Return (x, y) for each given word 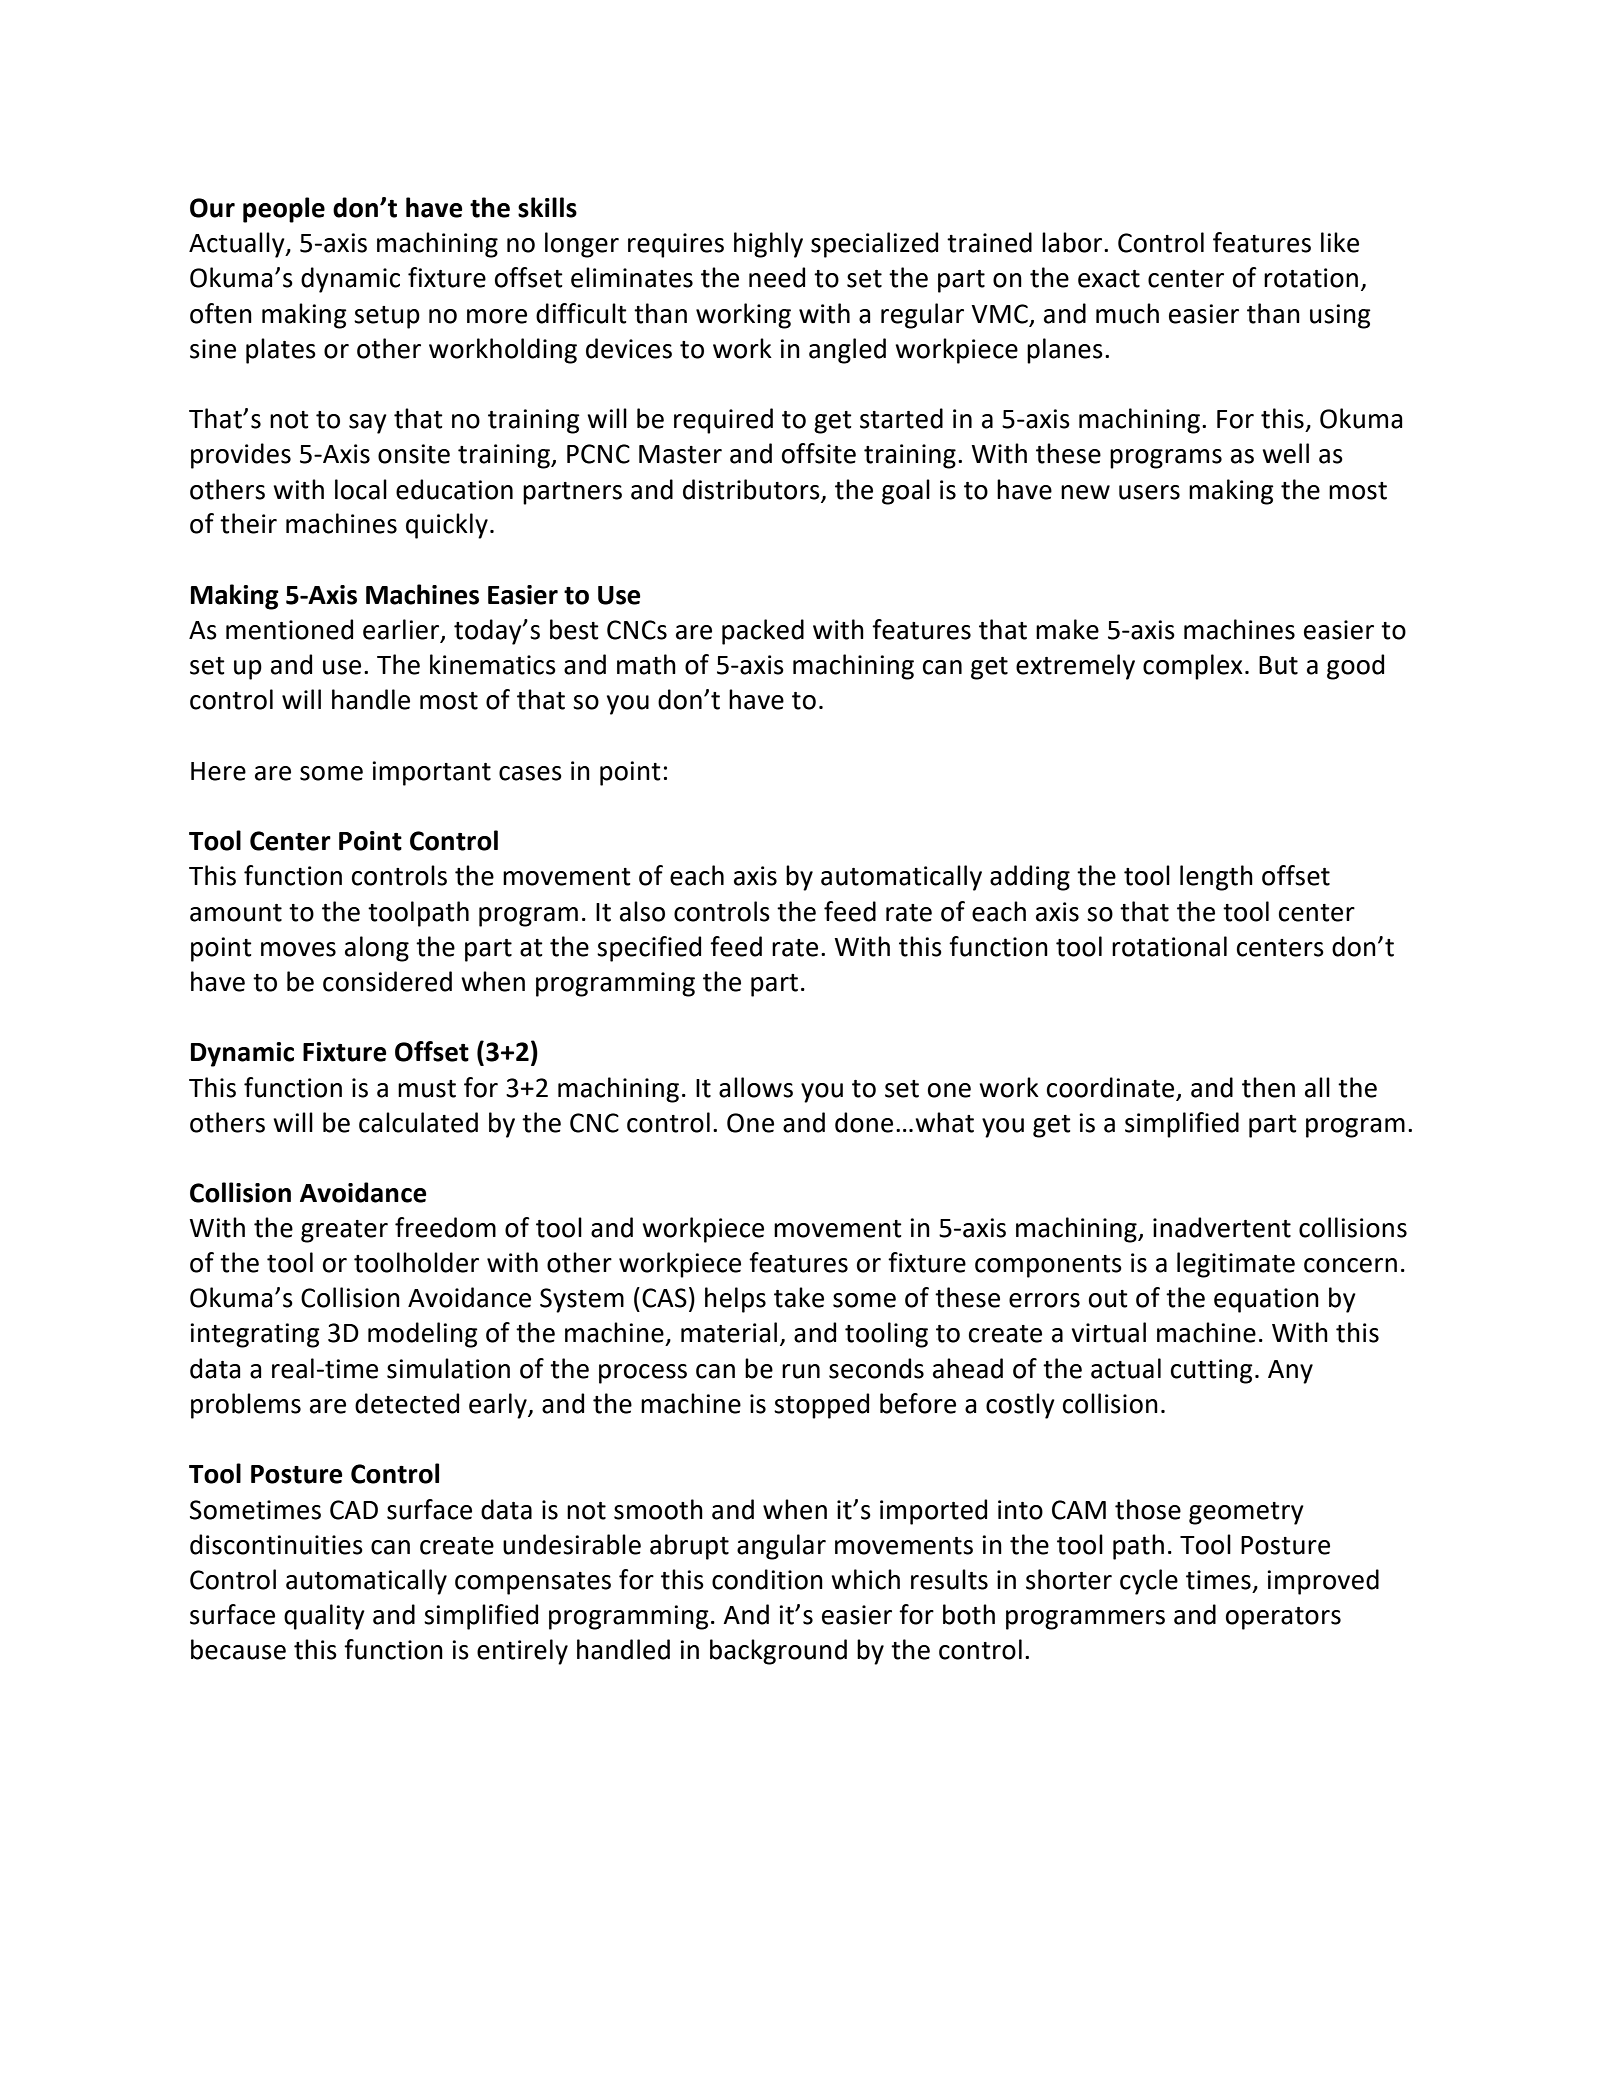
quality (324, 1617)
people (284, 210)
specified (649, 949)
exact (1109, 279)
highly (768, 245)
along (377, 949)
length (1216, 878)
